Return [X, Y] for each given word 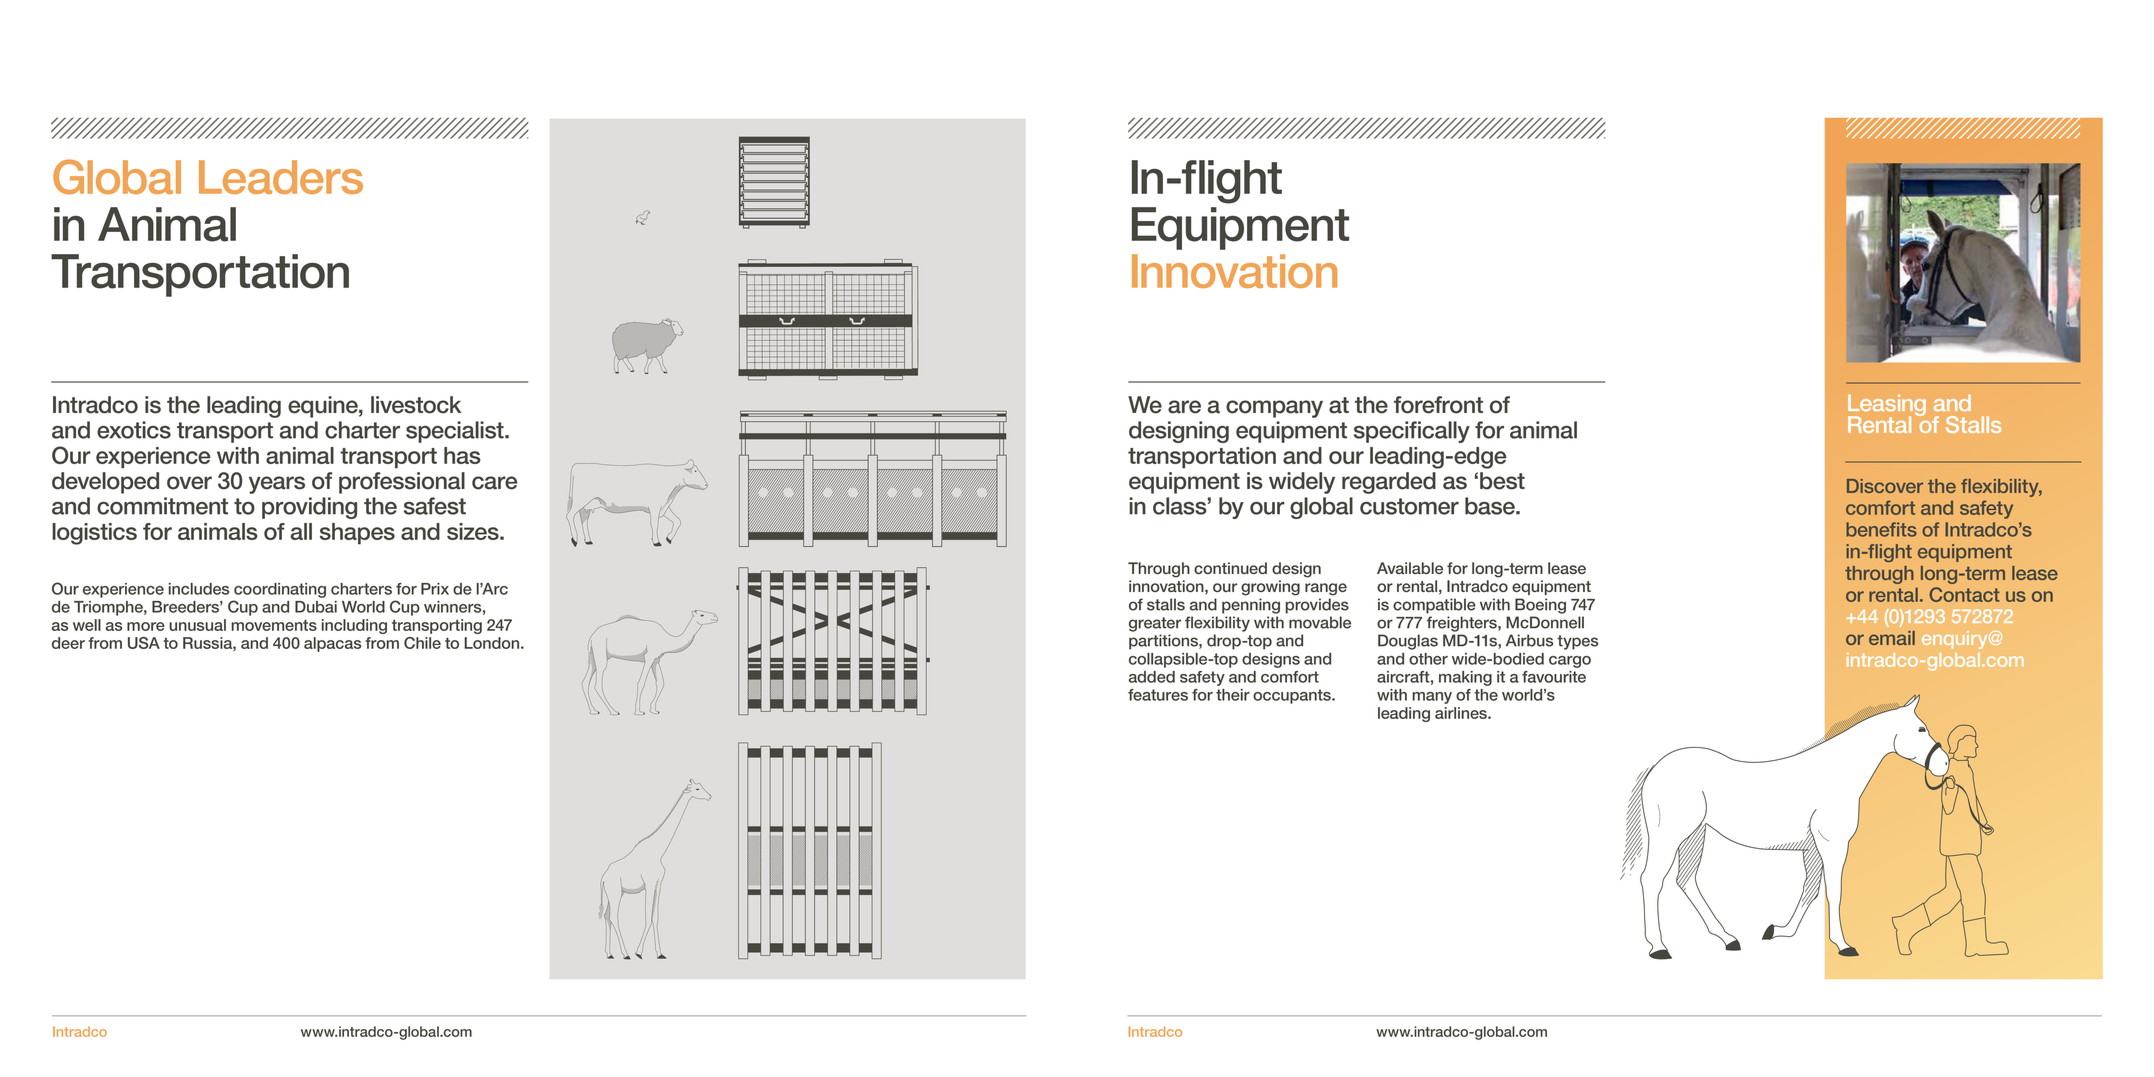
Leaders [281, 177]
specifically [1412, 432]
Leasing [1887, 407]
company [1274, 409]
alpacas [332, 644]
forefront [1438, 405]
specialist [456, 432]
